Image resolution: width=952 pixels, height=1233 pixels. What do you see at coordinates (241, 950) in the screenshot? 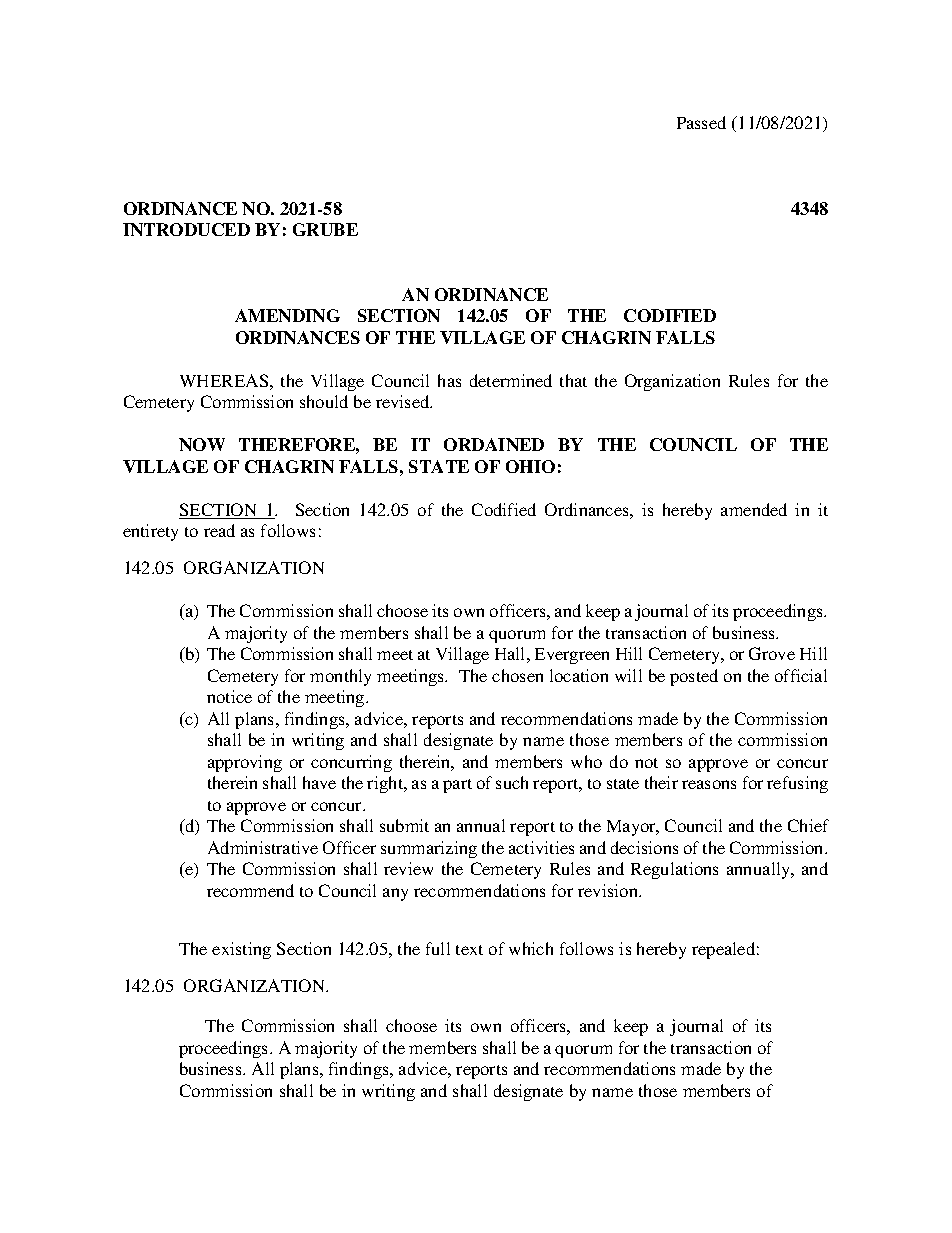
I see `existing` at bounding box center [241, 950].
